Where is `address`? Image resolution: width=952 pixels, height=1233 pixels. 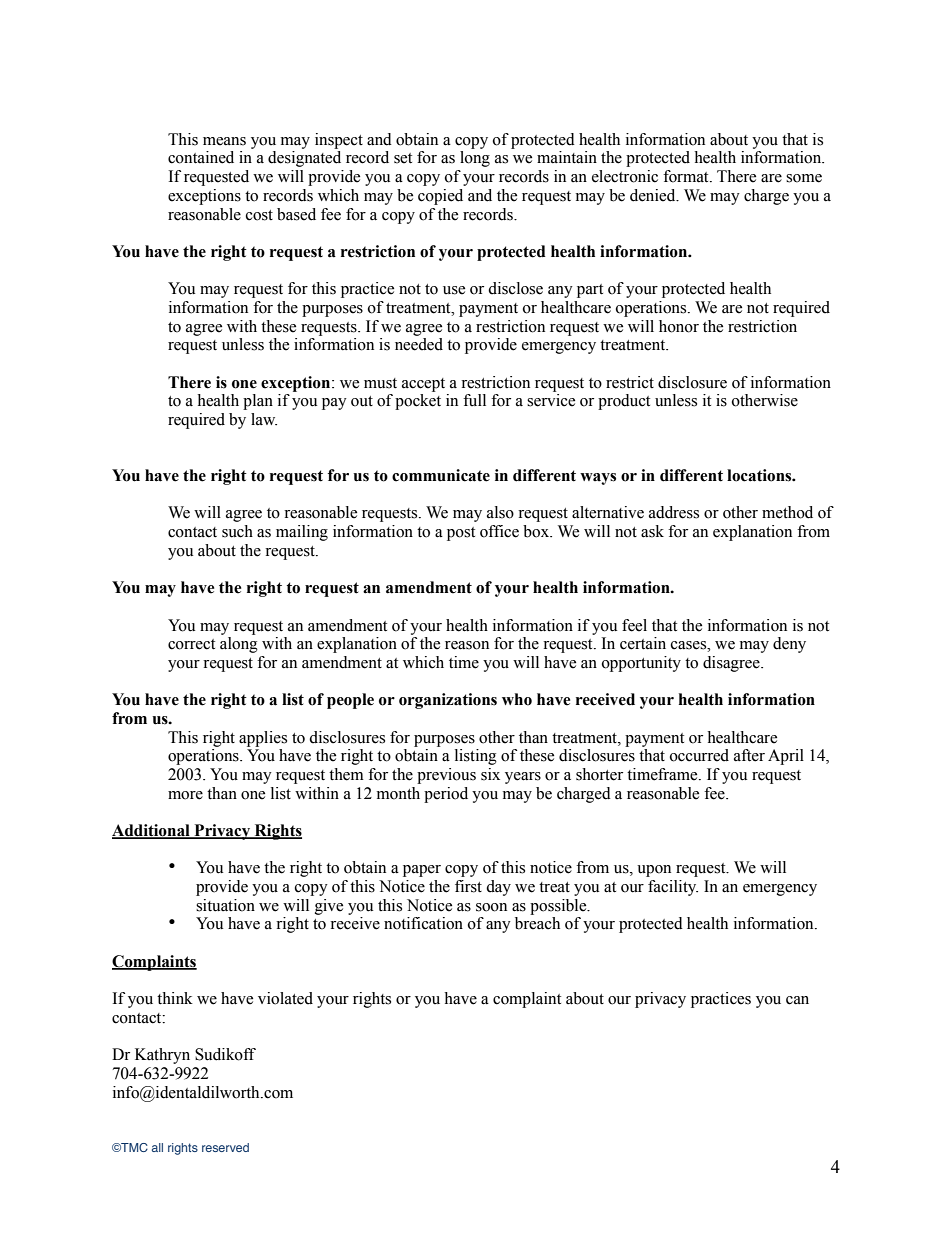 address is located at coordinates (674, 512).
